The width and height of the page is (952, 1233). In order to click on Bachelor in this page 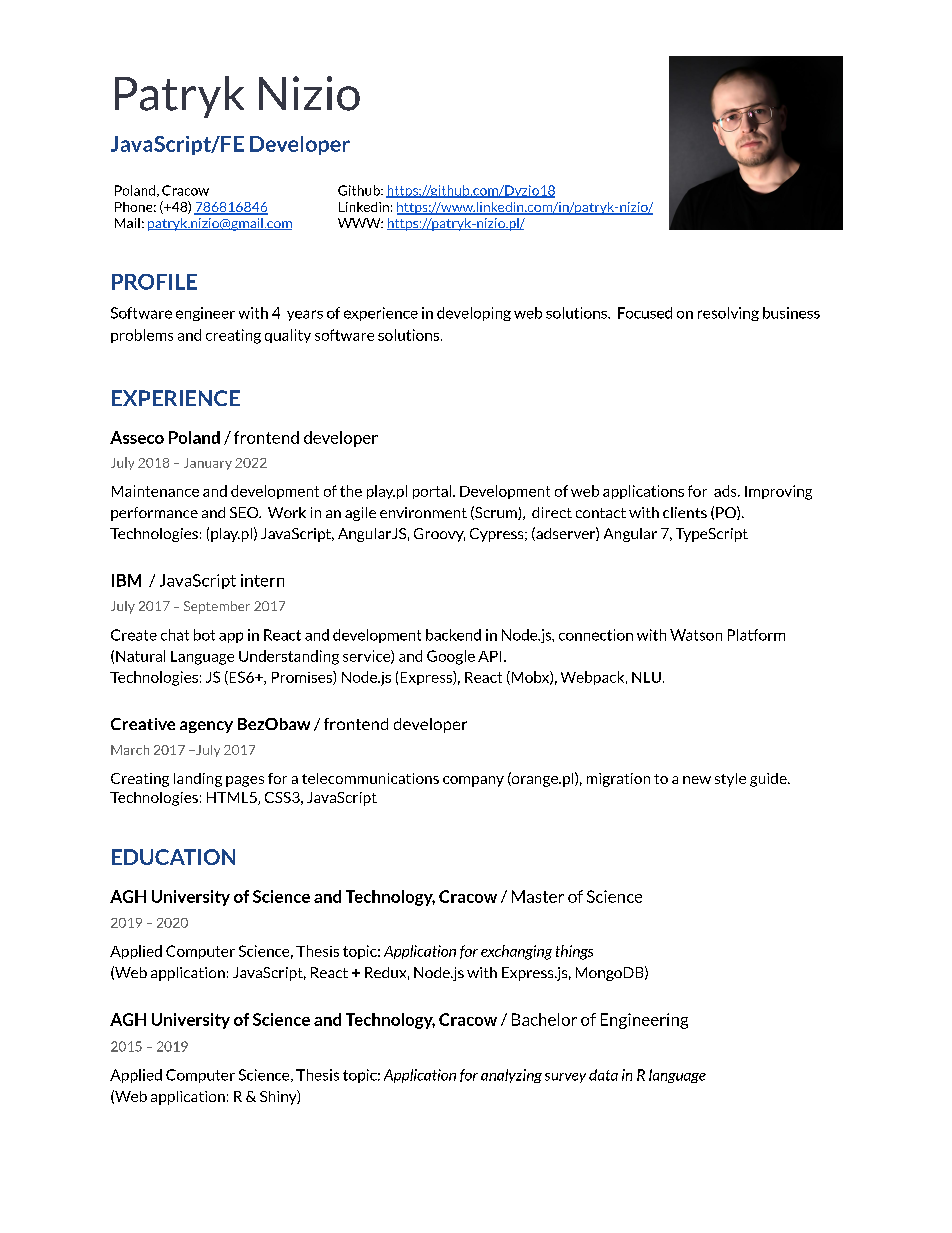, I will do `click(544, 1019)`.
